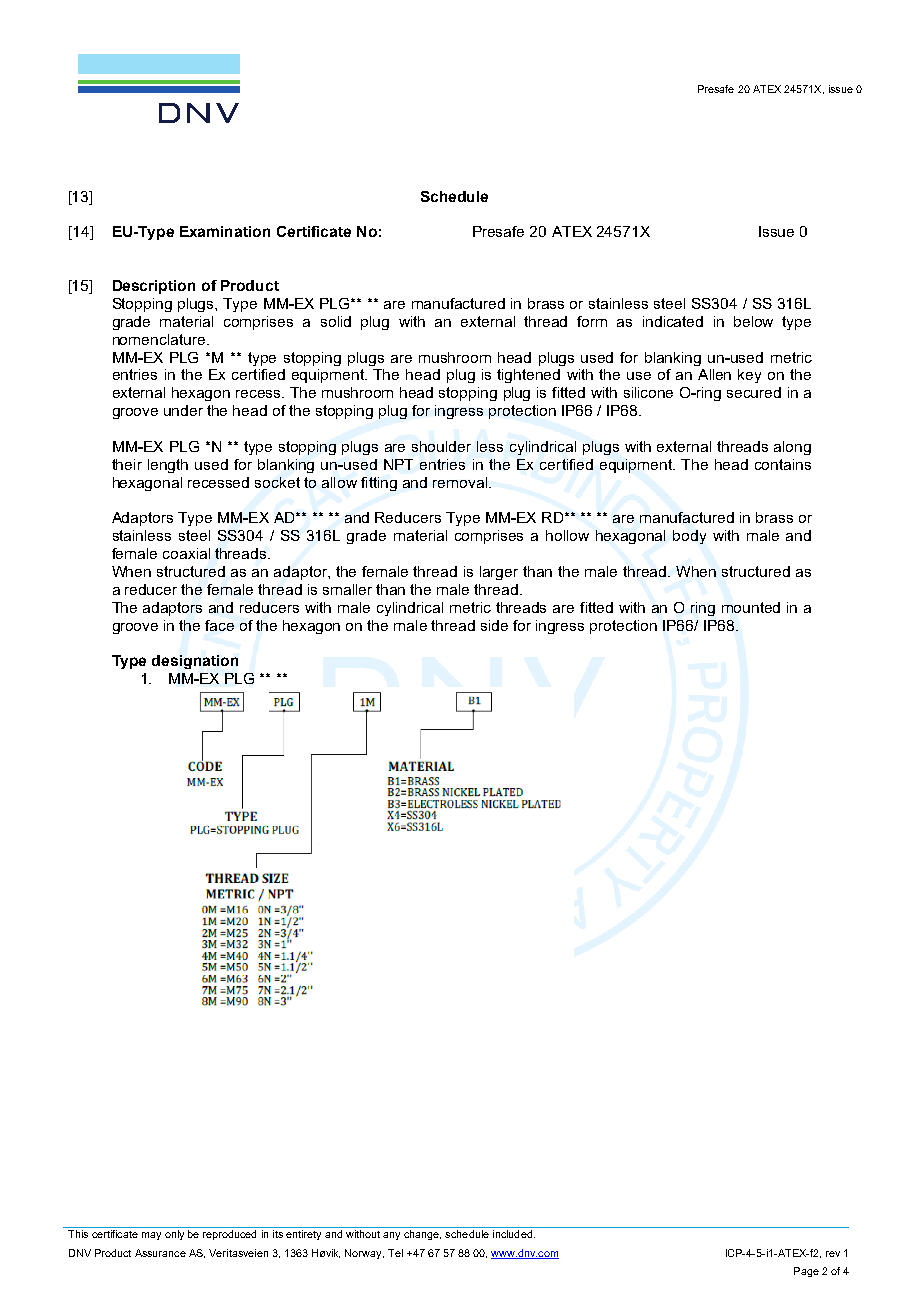 This document has height=1308, width=924. I want to click on change, so click(422, 1235).
